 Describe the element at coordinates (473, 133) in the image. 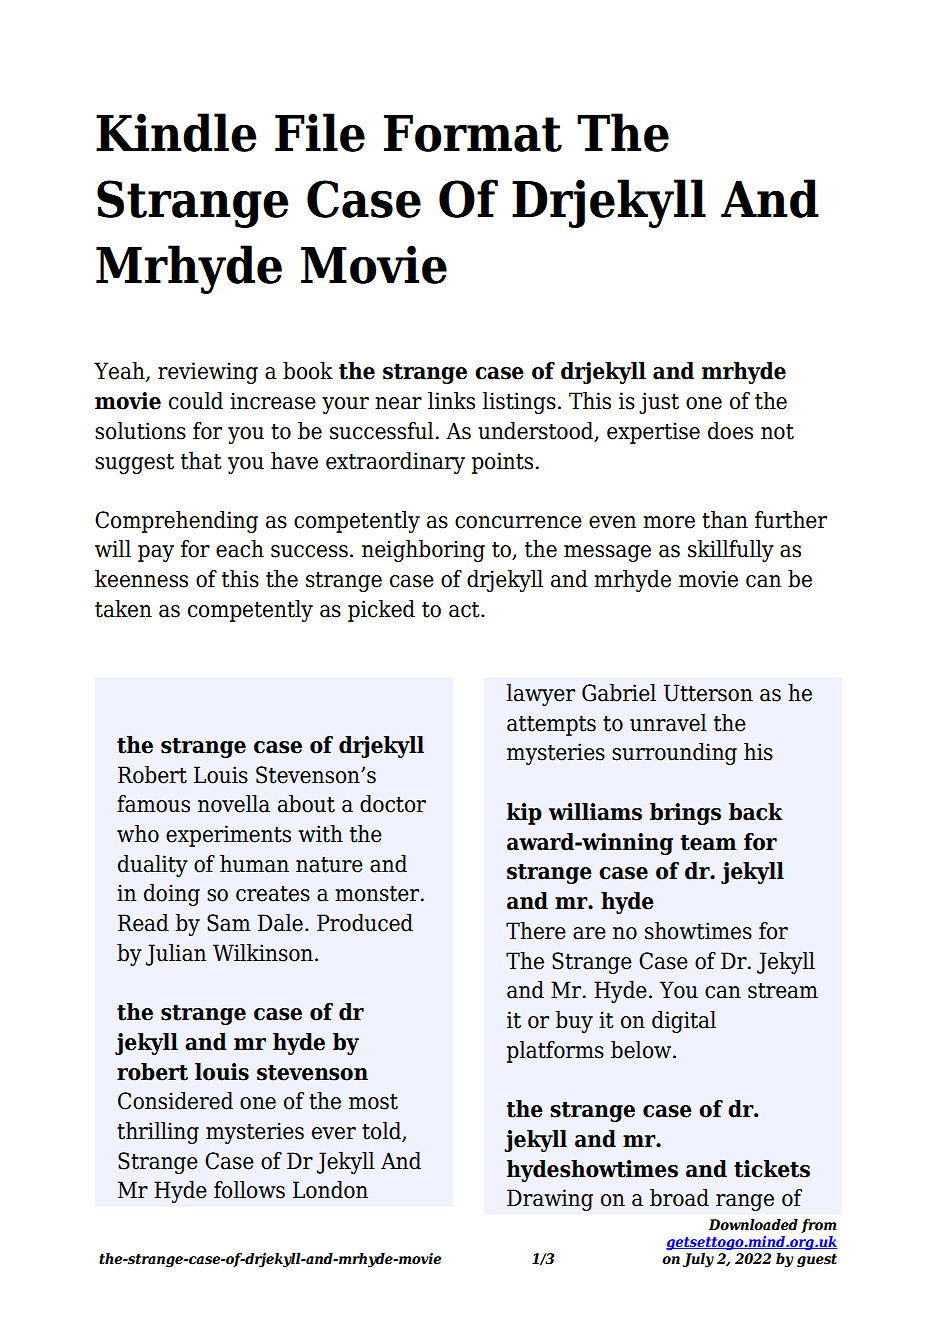

I see `Format` at that location.
